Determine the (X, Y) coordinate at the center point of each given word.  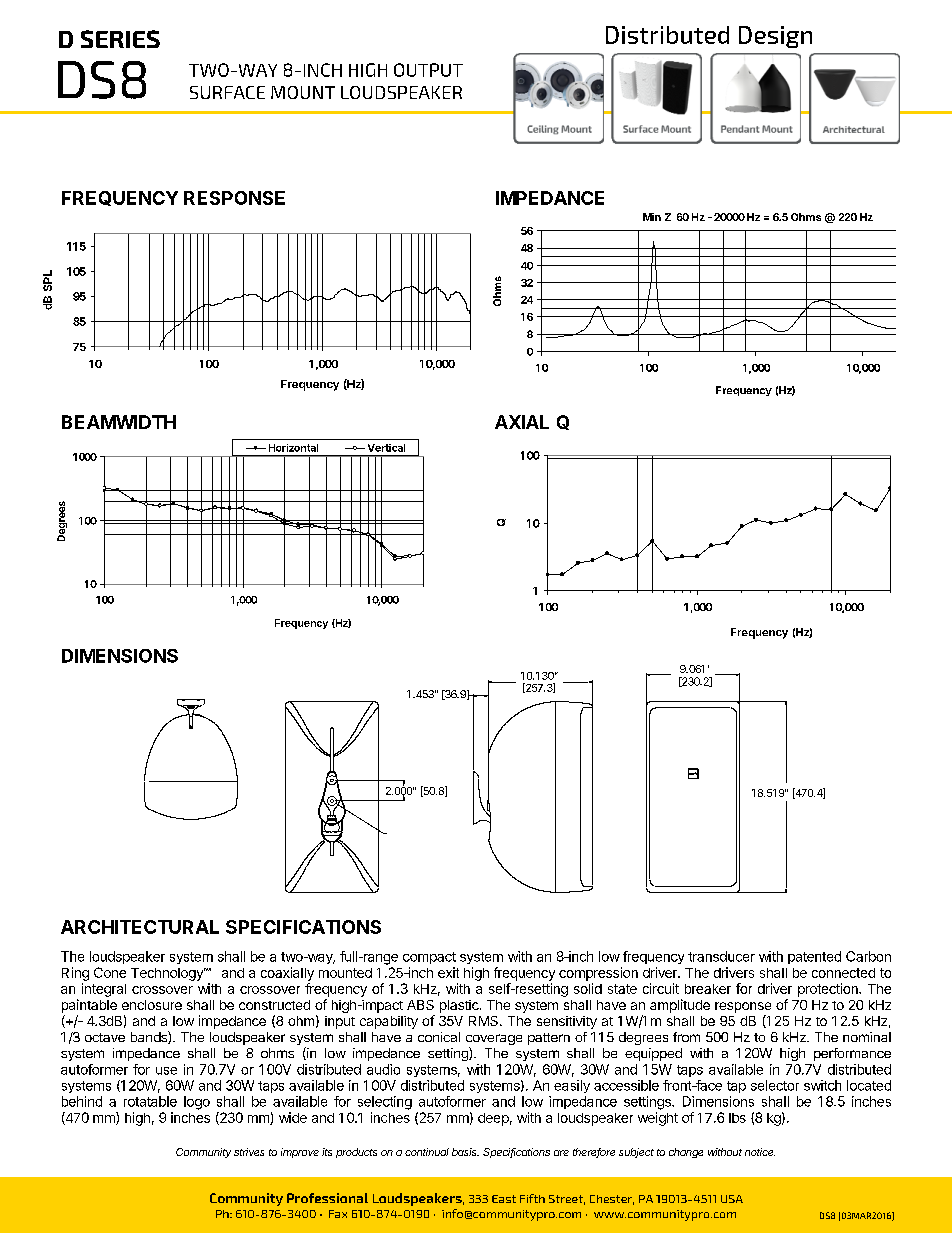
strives (249, 1152)
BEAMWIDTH (119, 422)
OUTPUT (428, 70)
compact (429, 958)
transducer (721, 956)
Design (775, 37)
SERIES (120, 39)
